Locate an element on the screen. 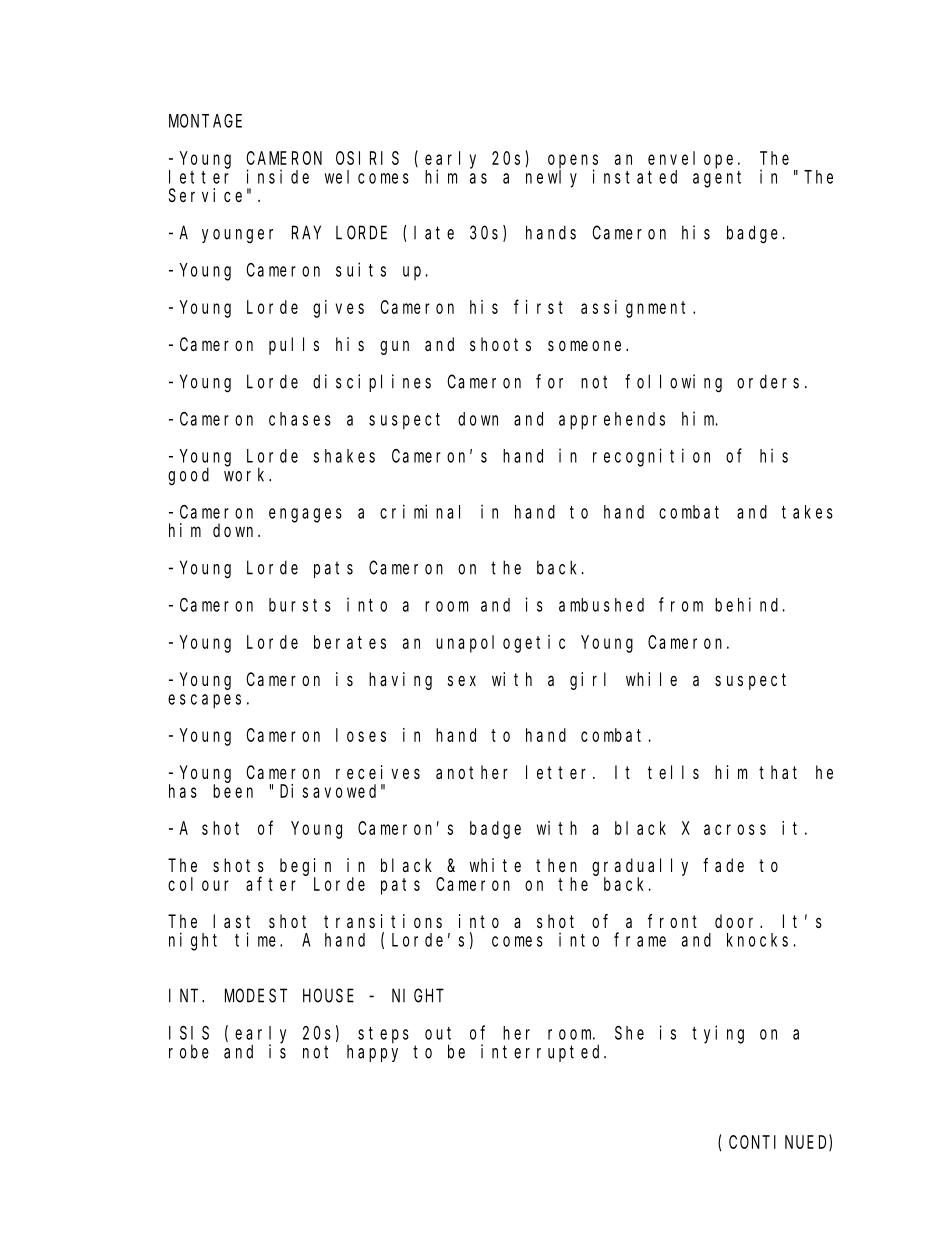 Image resolution: width=952 pixels, height=1233 pixels. inside is located at coordinates (278, 176).
